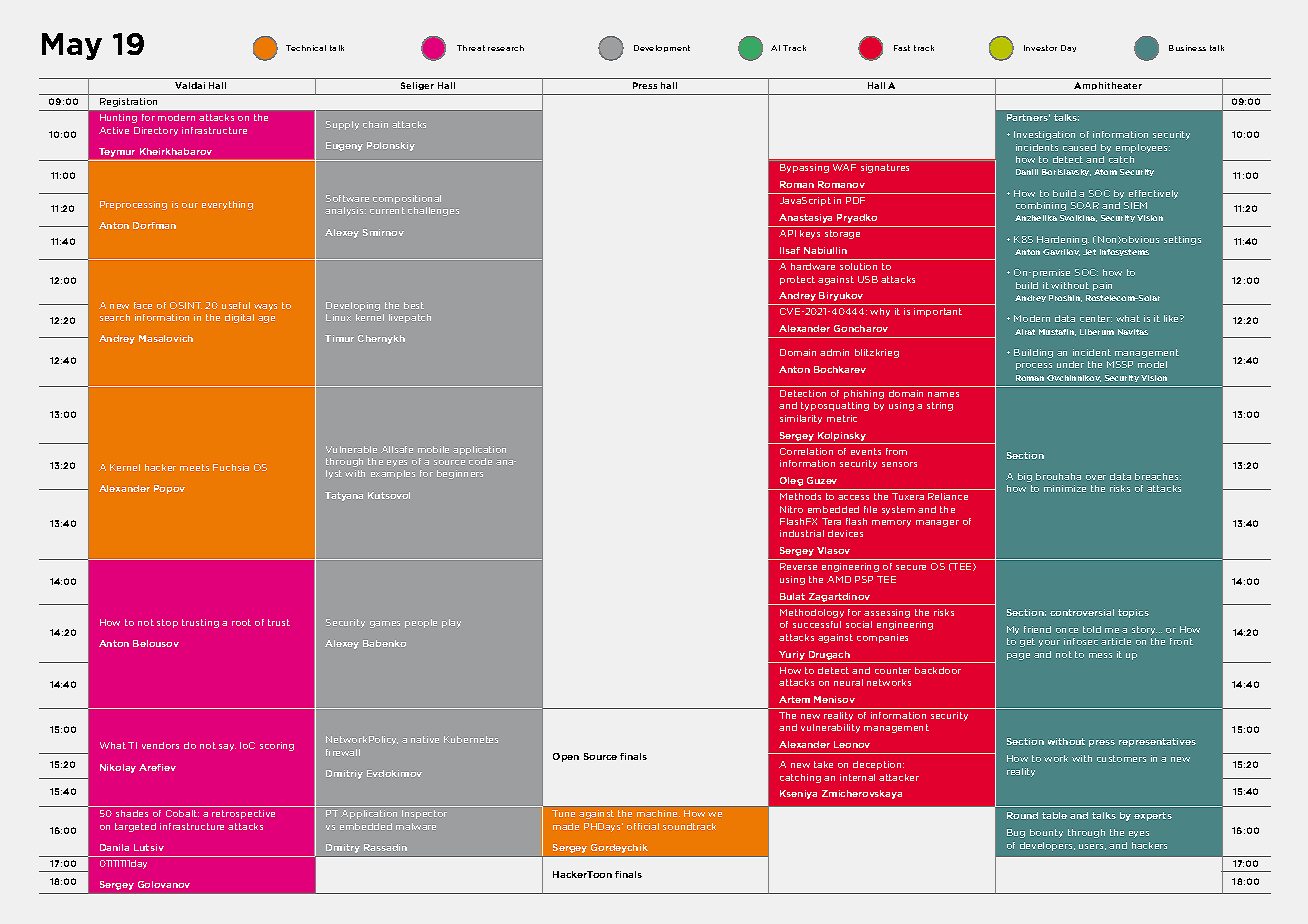  I want to click on Yuriy, so click(792, 655).
